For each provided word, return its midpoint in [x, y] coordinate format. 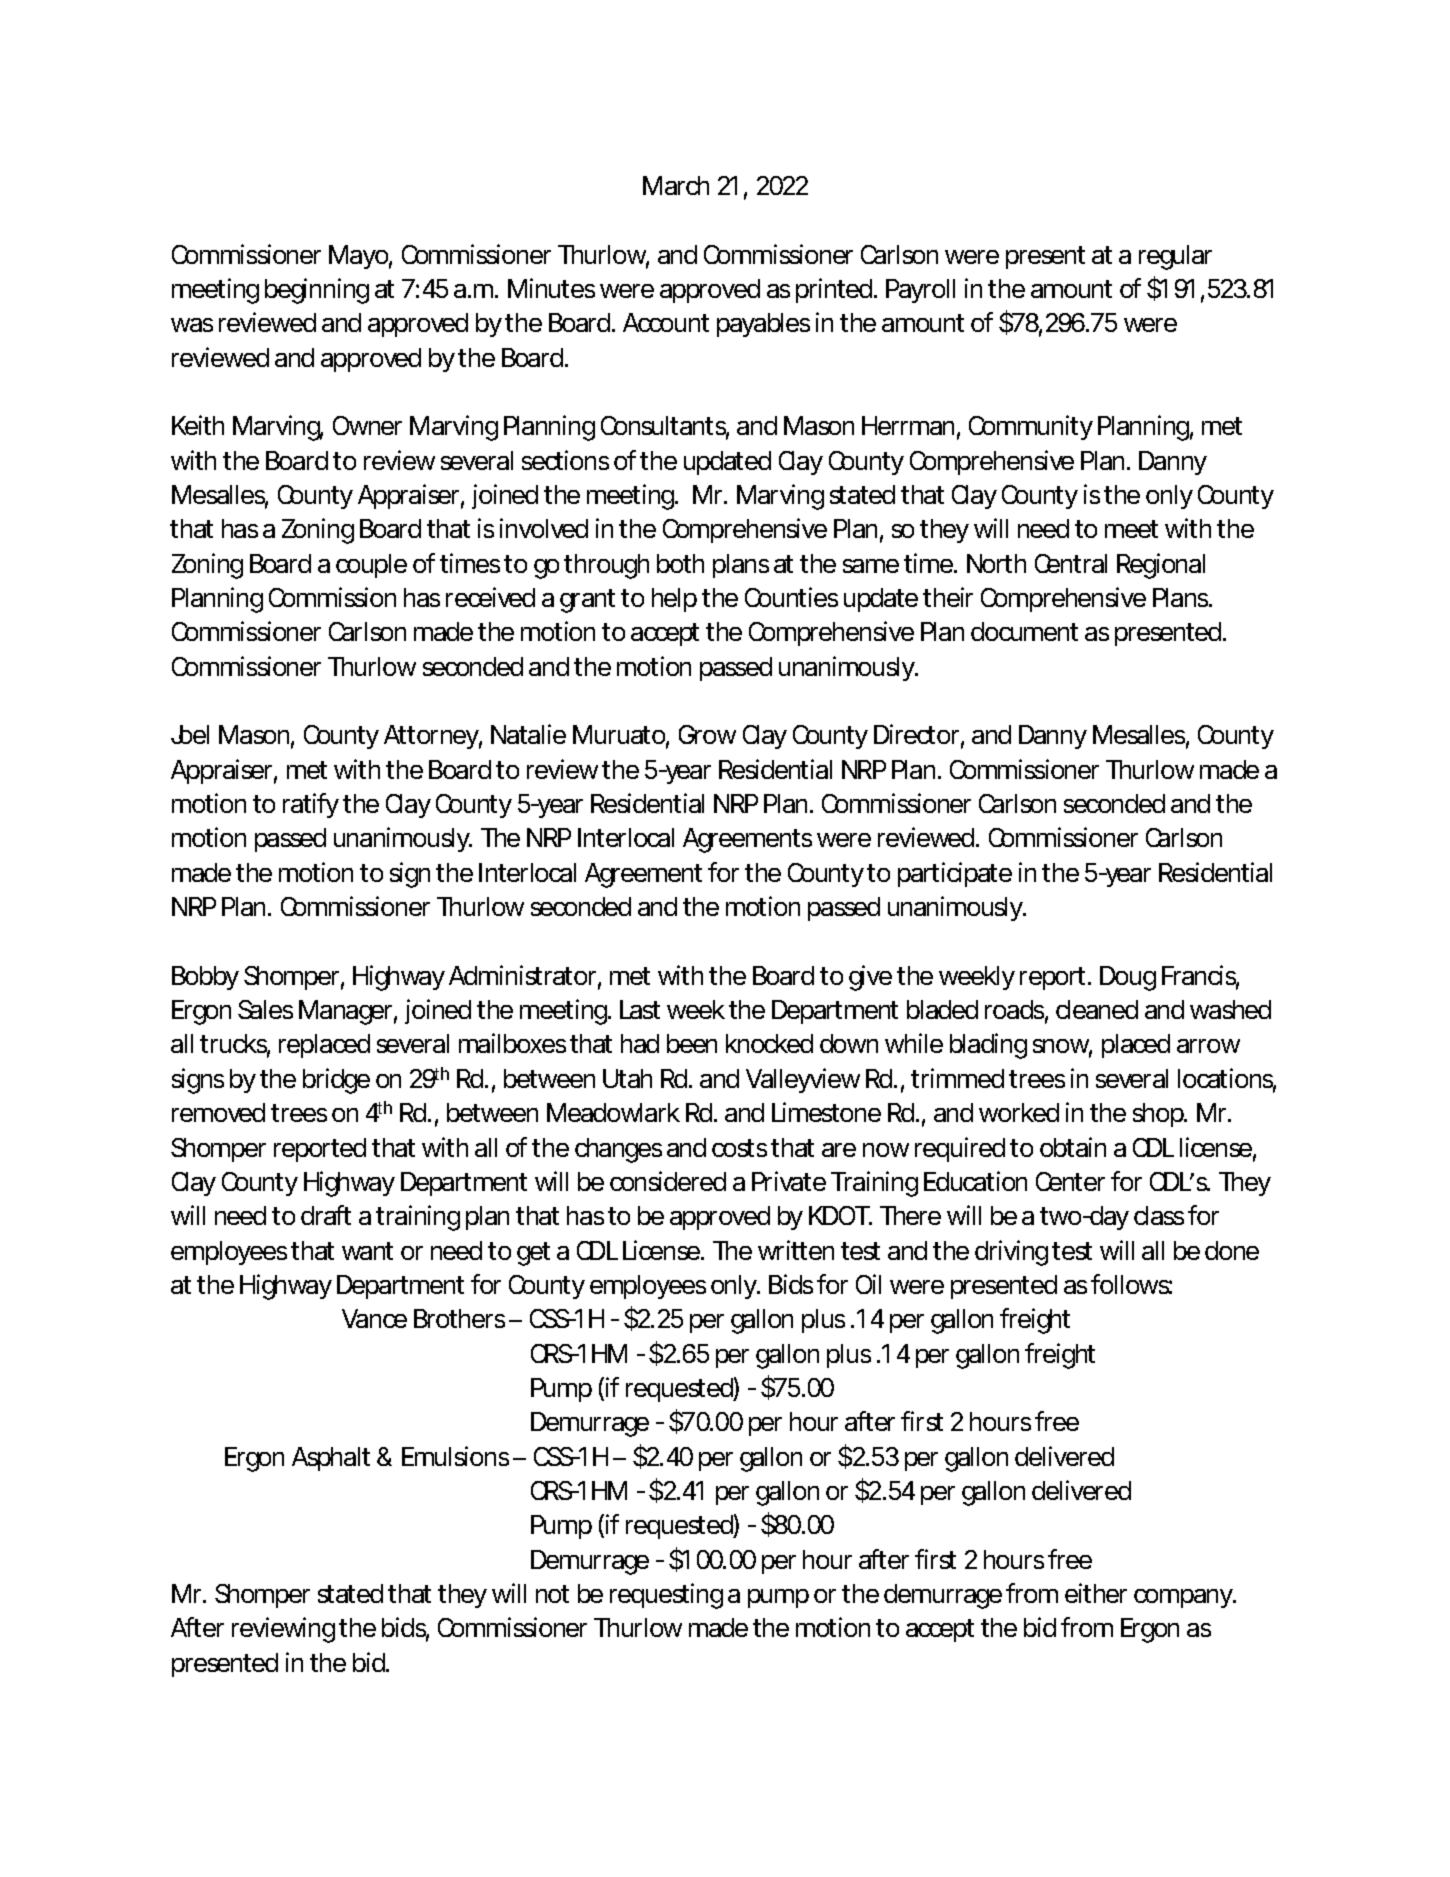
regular [1175, 257]
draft [326, 1215]
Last [640, 1009]
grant [587, 601]
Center [1070, 1181]
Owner [367, 425]
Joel [190, 734]
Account [666, 322]
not [552, 1594]
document [1024, 631]
